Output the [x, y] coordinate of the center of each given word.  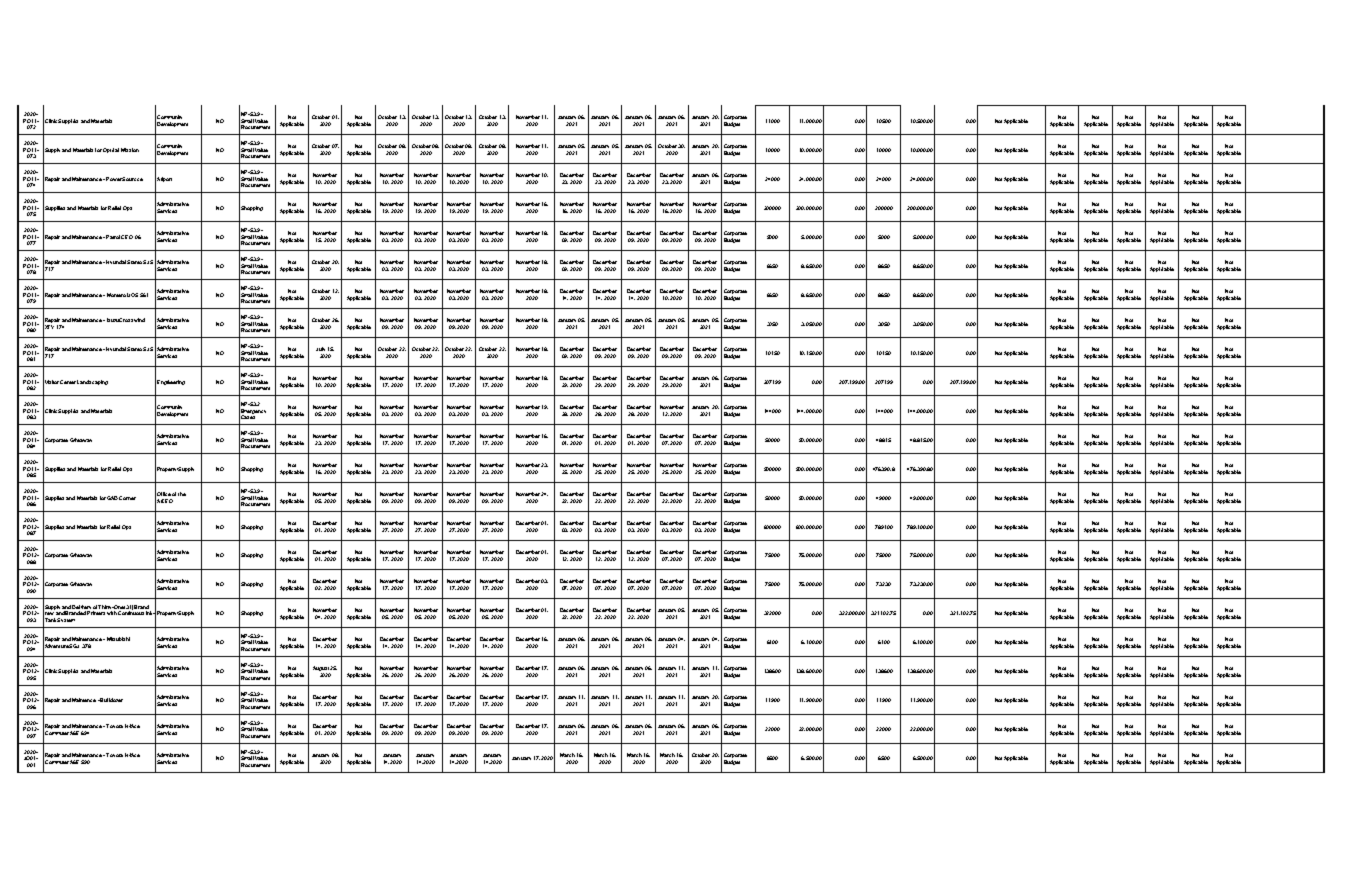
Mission [130, 150]
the [182, 494]
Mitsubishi [118, 639]
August [321, 670]
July [321, 351]
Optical [111, 150]
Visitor [51, 381]
